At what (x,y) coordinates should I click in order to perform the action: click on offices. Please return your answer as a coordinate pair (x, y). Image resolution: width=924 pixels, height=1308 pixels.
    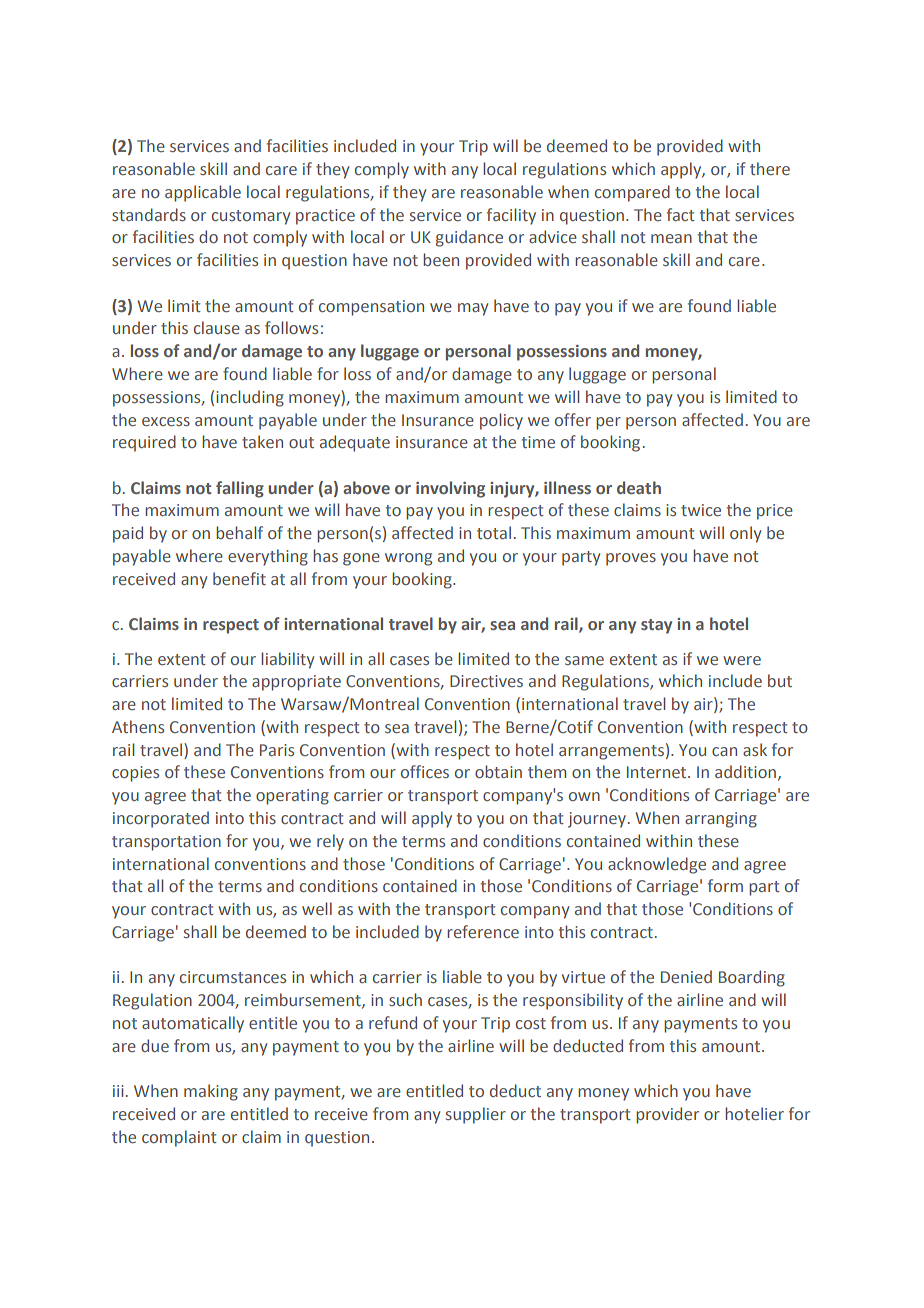
    Looking at the image, I should click on (425, 771).
